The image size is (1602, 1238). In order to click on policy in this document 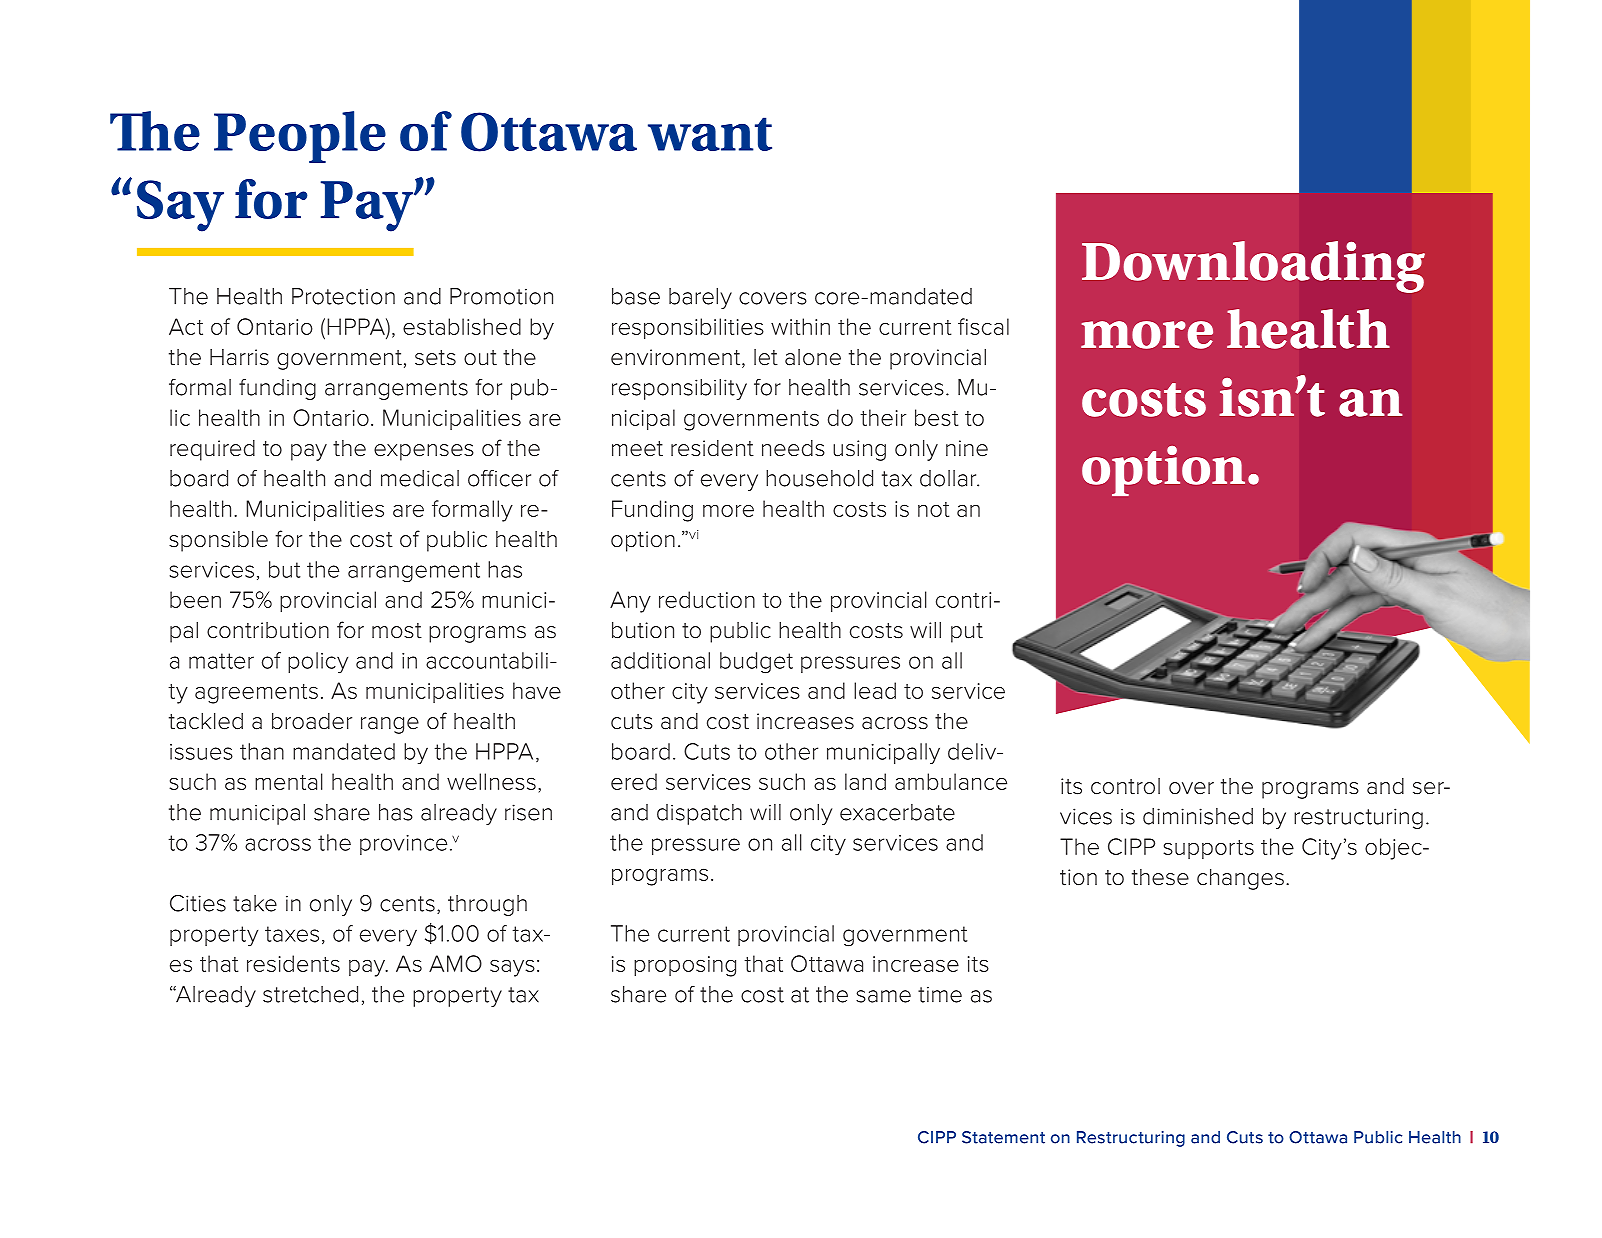, I will do `click(318, 663)`.
